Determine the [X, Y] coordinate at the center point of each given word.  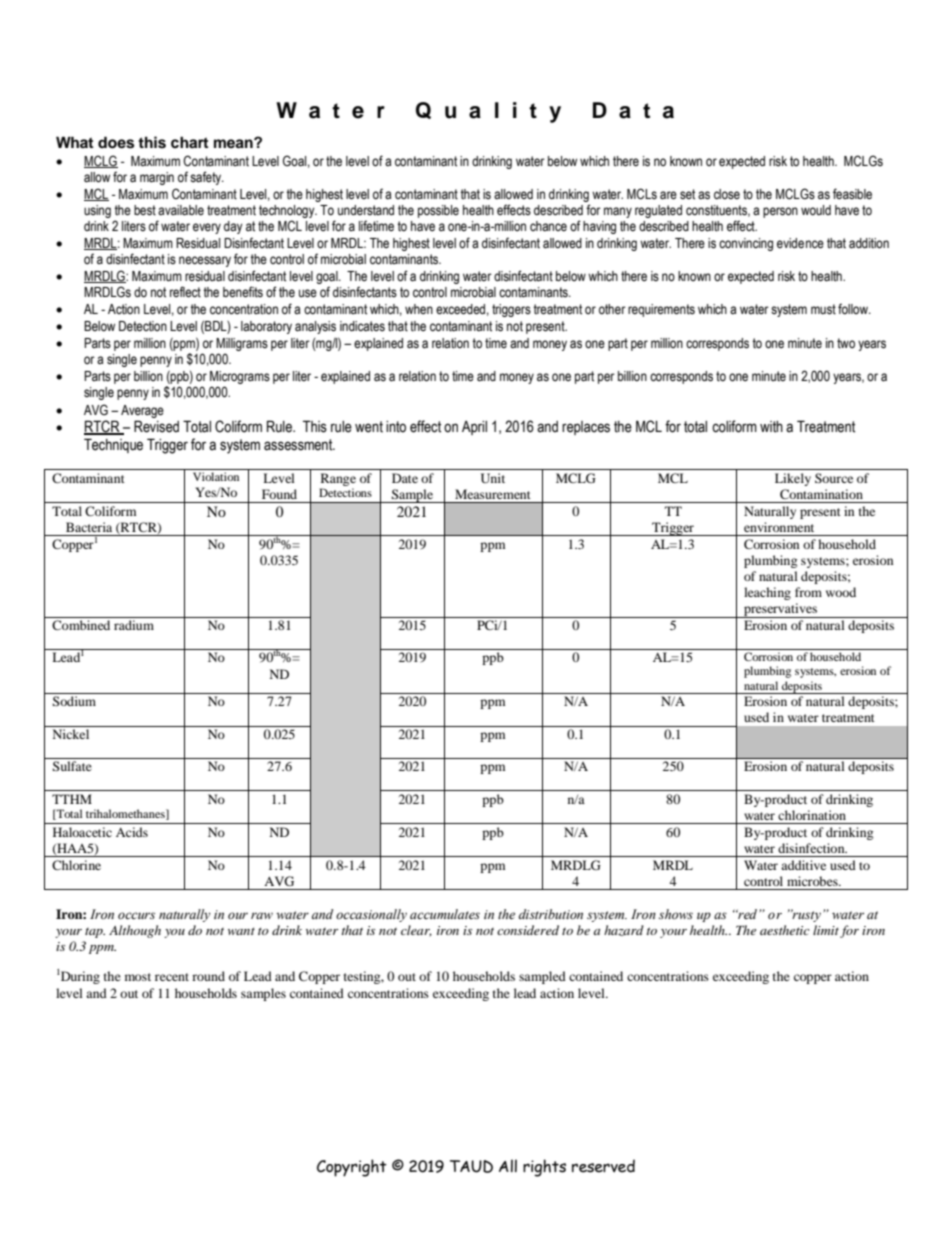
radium [134, 625]
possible [438, 211]
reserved [603, 1166]
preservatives [780, 610]
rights [544, 1168]
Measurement [492, 494]
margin [157, 178]
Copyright [352, 1168]
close [727, 194]
